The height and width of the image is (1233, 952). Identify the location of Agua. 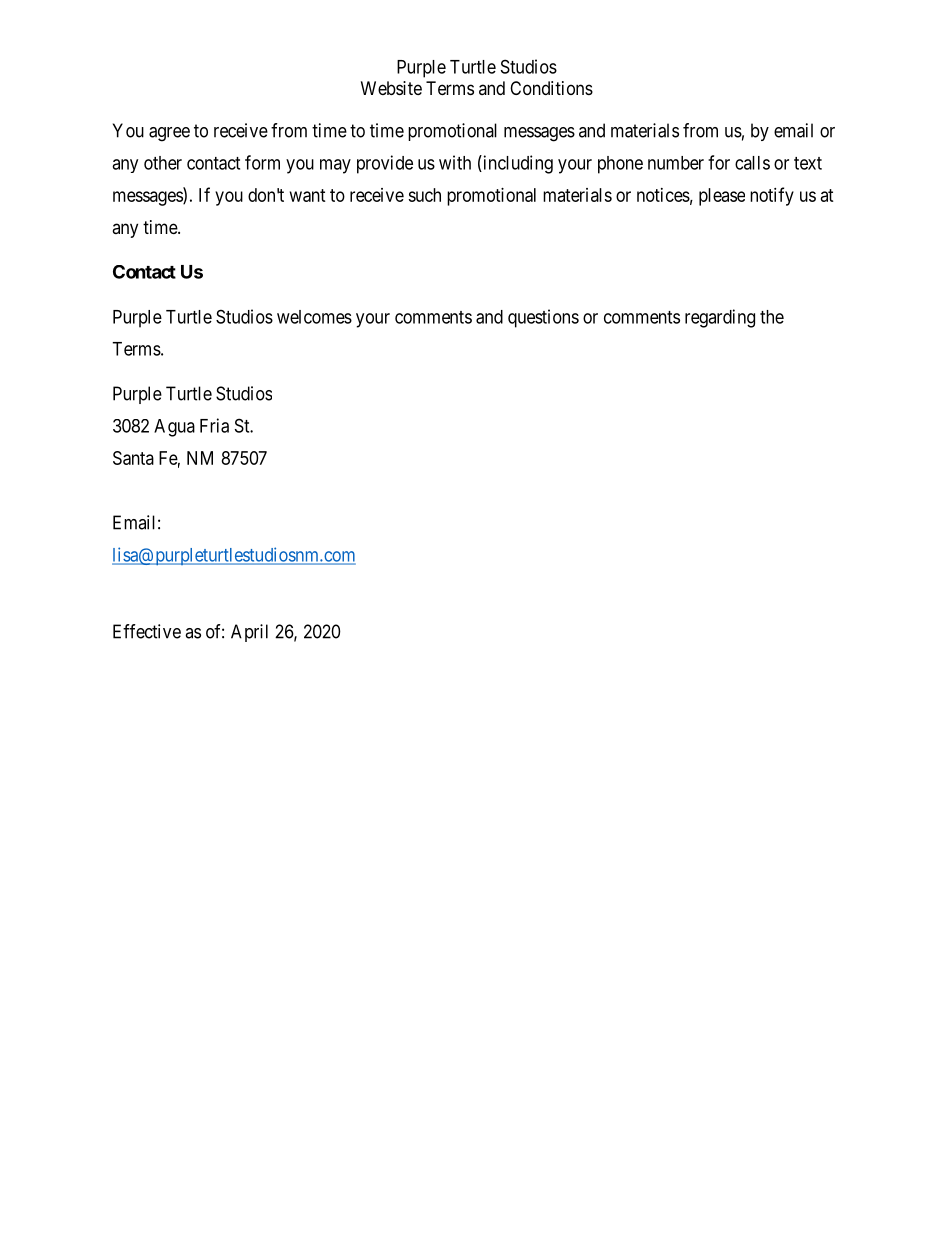
(174, 428).
